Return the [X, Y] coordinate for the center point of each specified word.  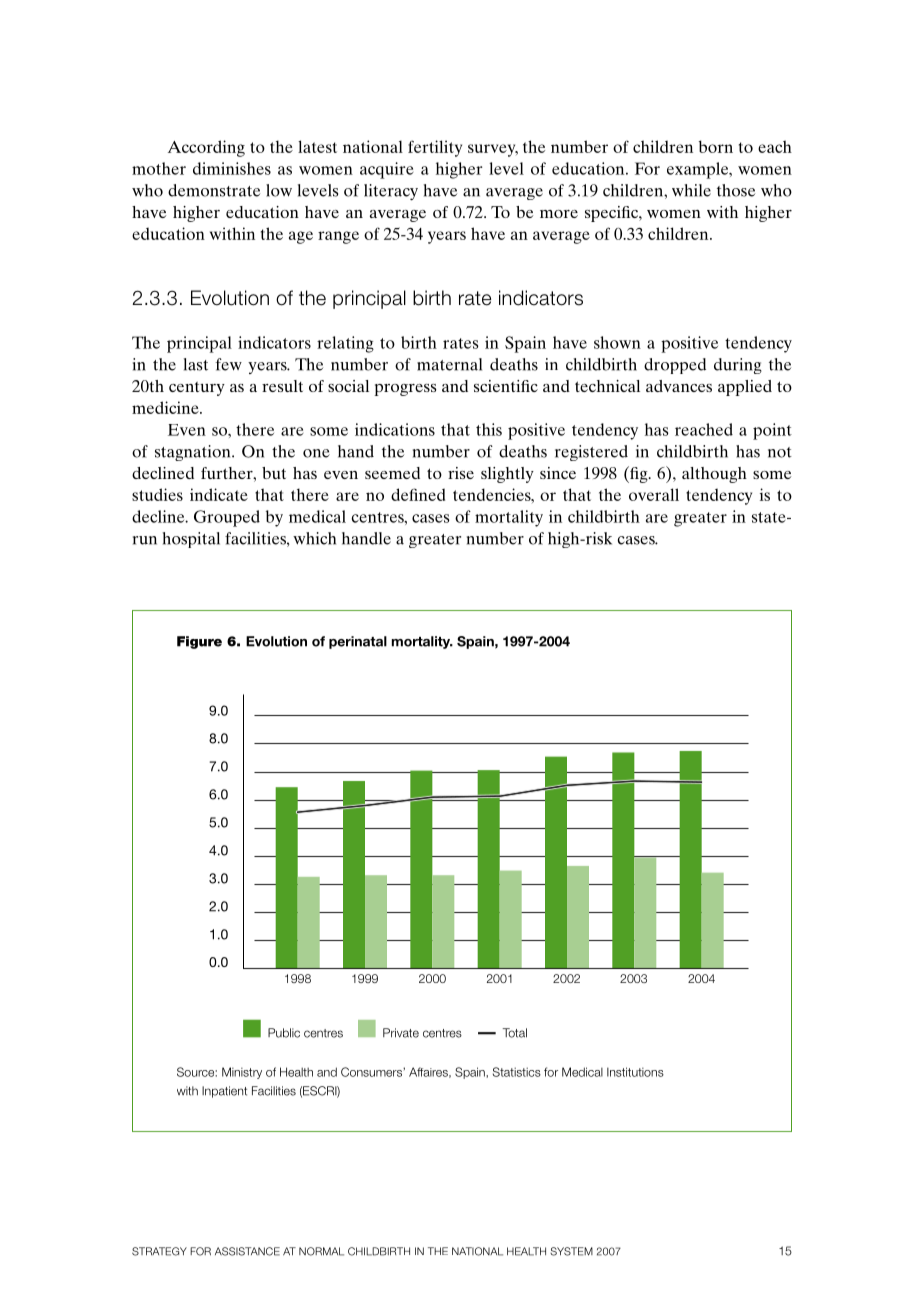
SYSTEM [571, 1251]
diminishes [232, 168]
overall [654, 494]
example [699, 170]
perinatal [358, 642]
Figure [199, 642]
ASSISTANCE [247, 1251]
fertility [435, 148]
